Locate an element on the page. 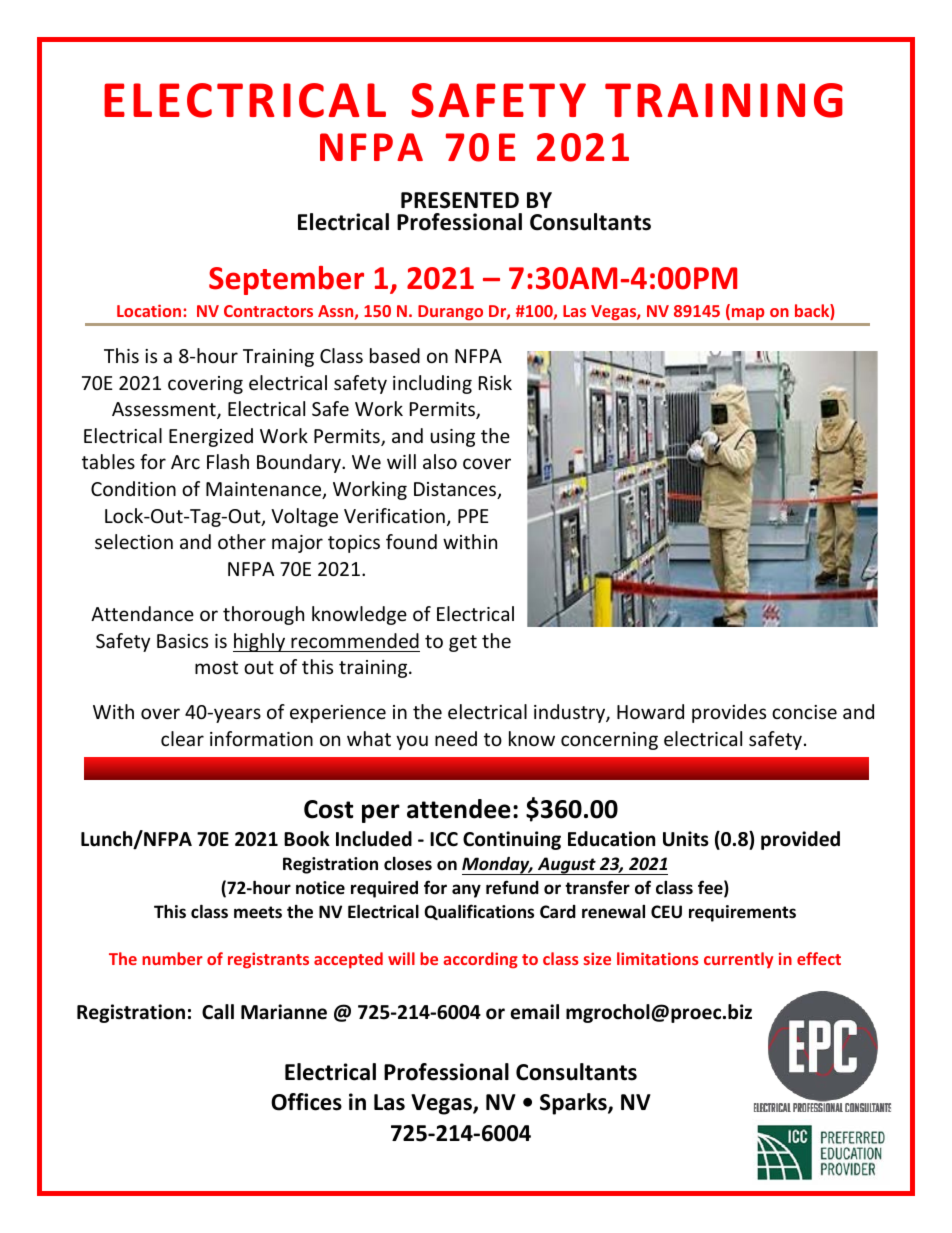 Image resolution: width=952 pixels, height=1233 pixels. Basics is located at coordinates (182, 641).
